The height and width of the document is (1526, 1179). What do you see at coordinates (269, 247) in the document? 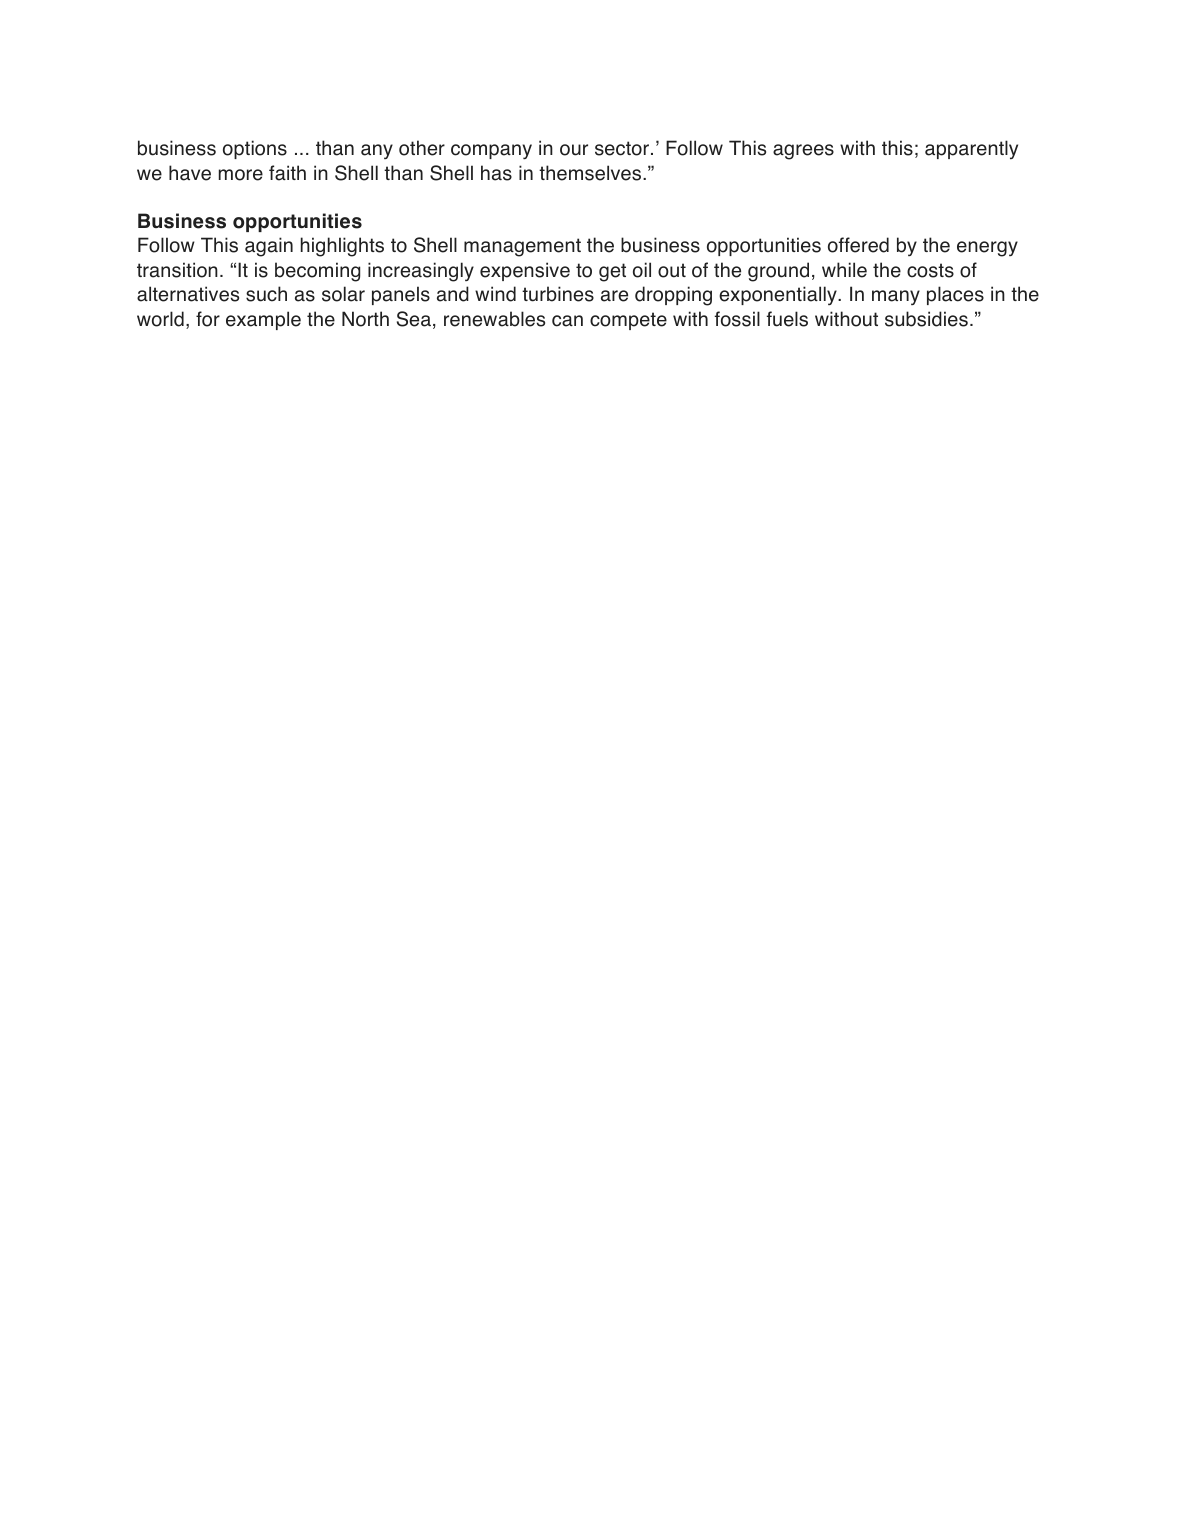
I see `again` at bounding box center [269, 247].
